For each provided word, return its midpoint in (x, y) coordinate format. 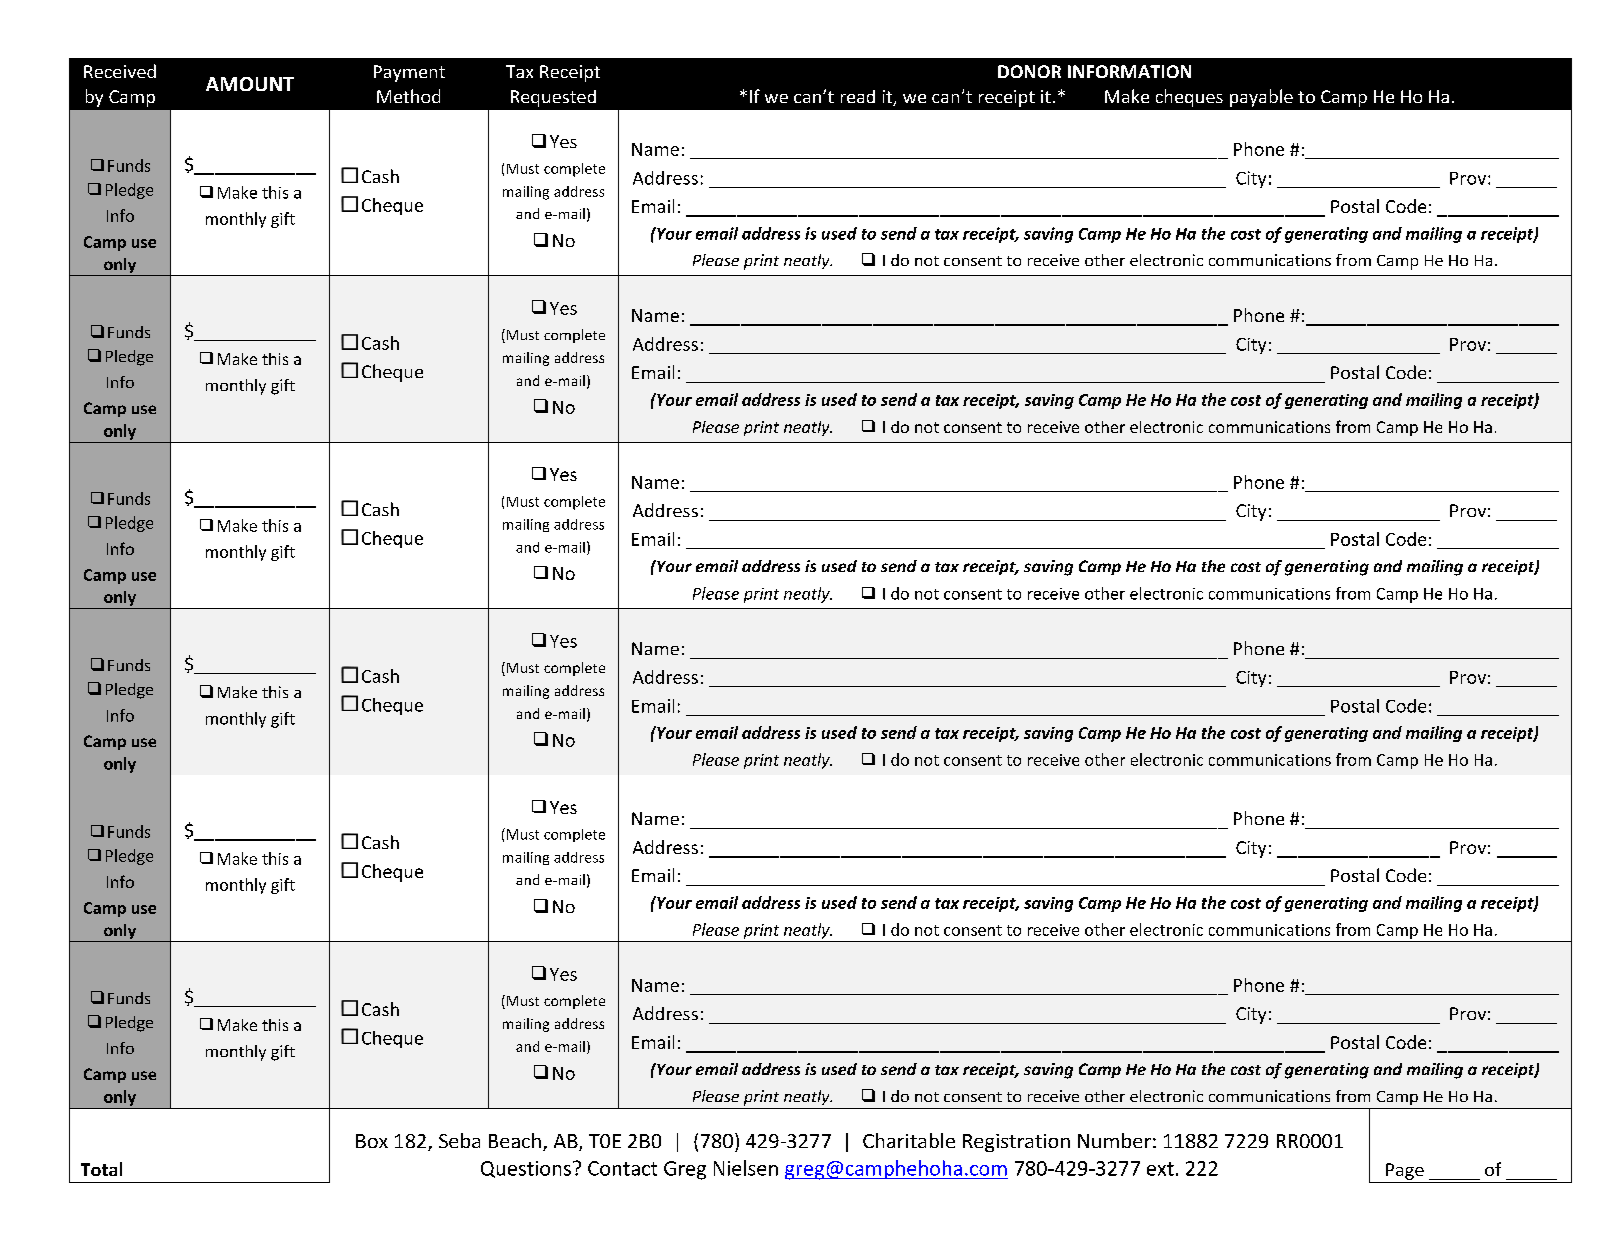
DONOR (1029, 71)
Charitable (909, 1140)
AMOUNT (250, 84)
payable (1261, 98)
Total (101, 1169)
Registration (1016, 1143)
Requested (553, 98)
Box (372, 1141)
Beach (515, 1140)
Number (1114, 1140)
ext (1160, 1169)
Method (408, 96)
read (858, 96)
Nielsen (746, 1168)
